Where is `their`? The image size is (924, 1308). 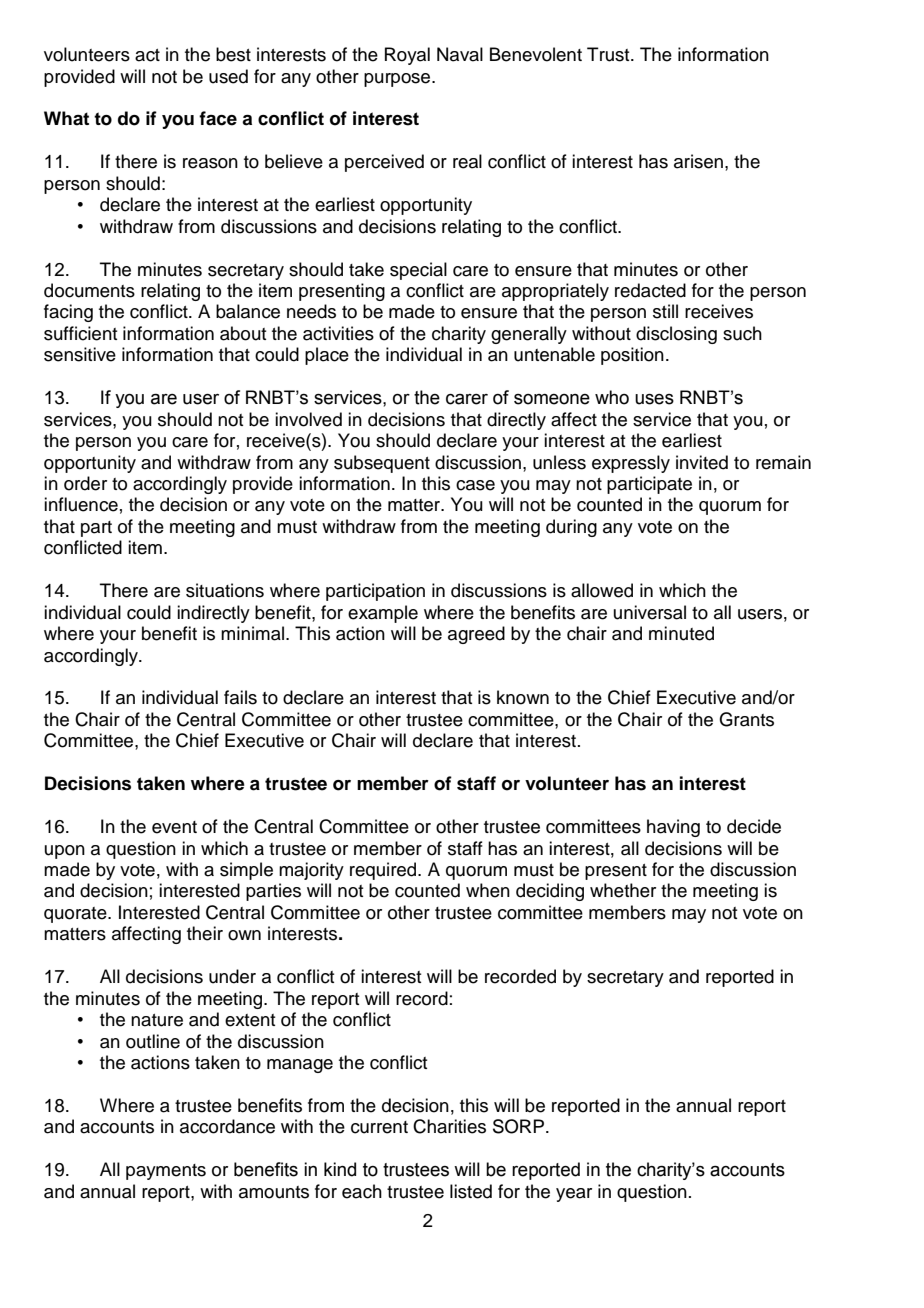 their is located at coordinates (205, 933).
